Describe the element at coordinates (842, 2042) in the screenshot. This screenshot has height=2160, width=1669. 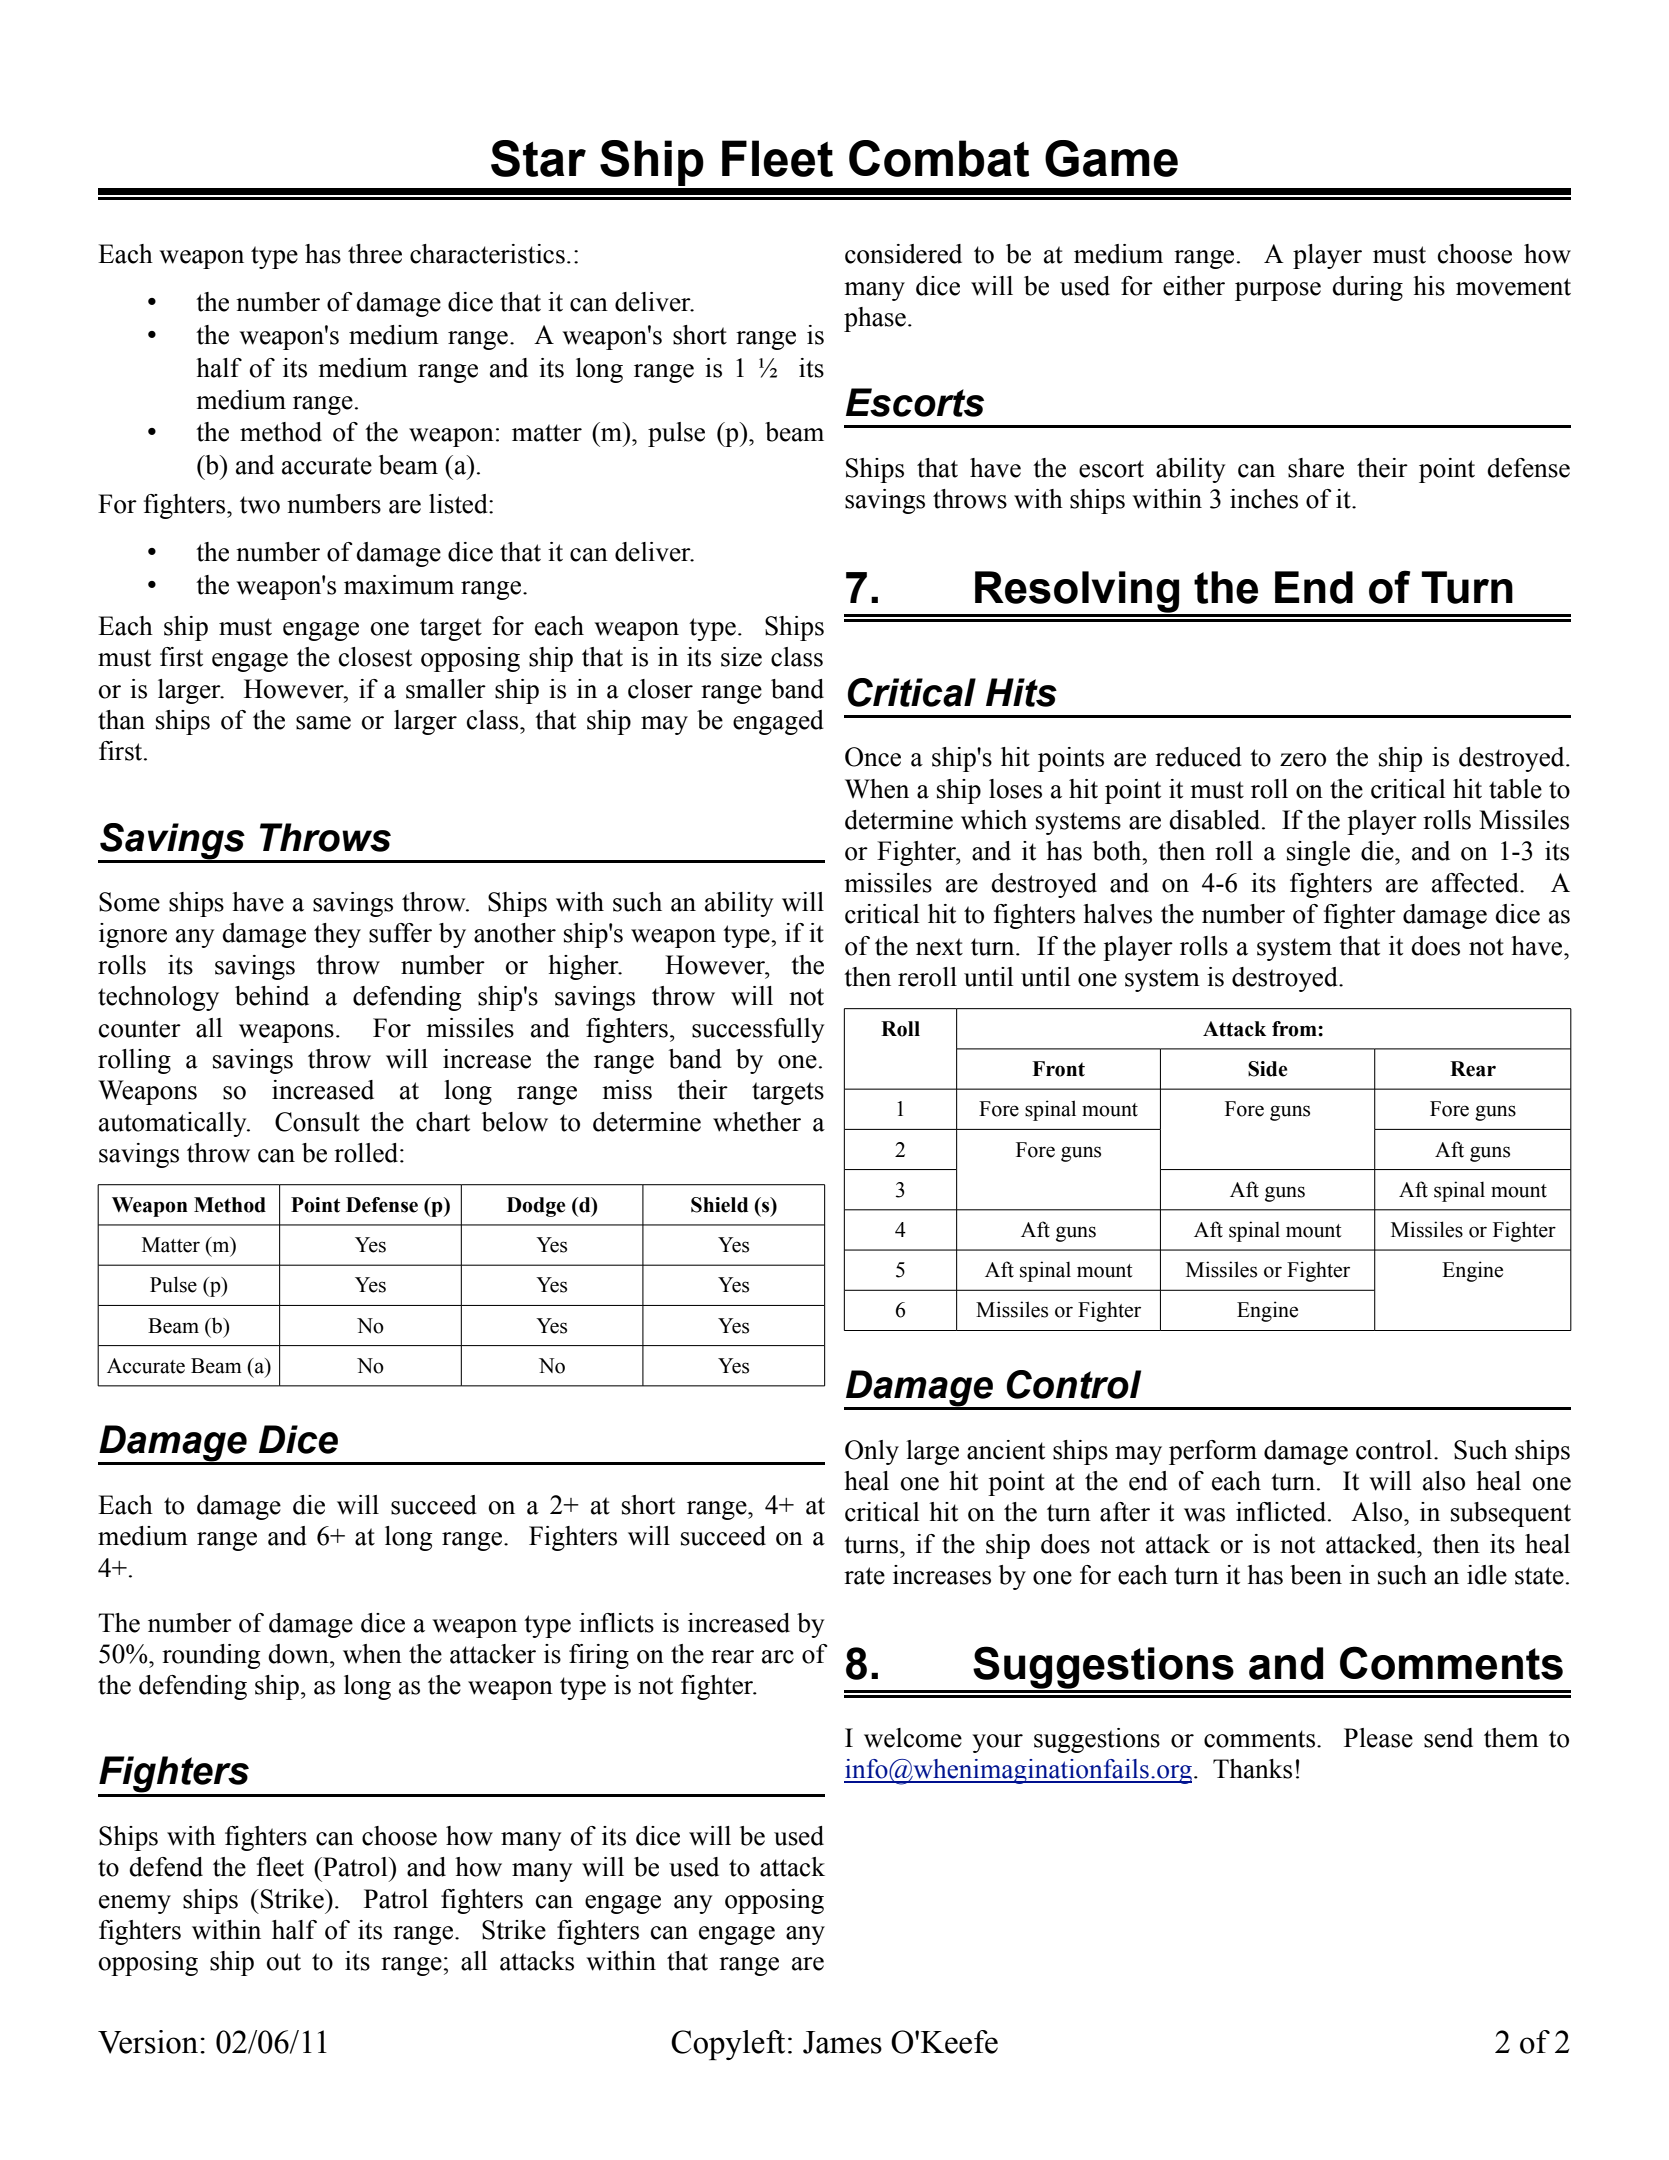
I see `James` at that location.
